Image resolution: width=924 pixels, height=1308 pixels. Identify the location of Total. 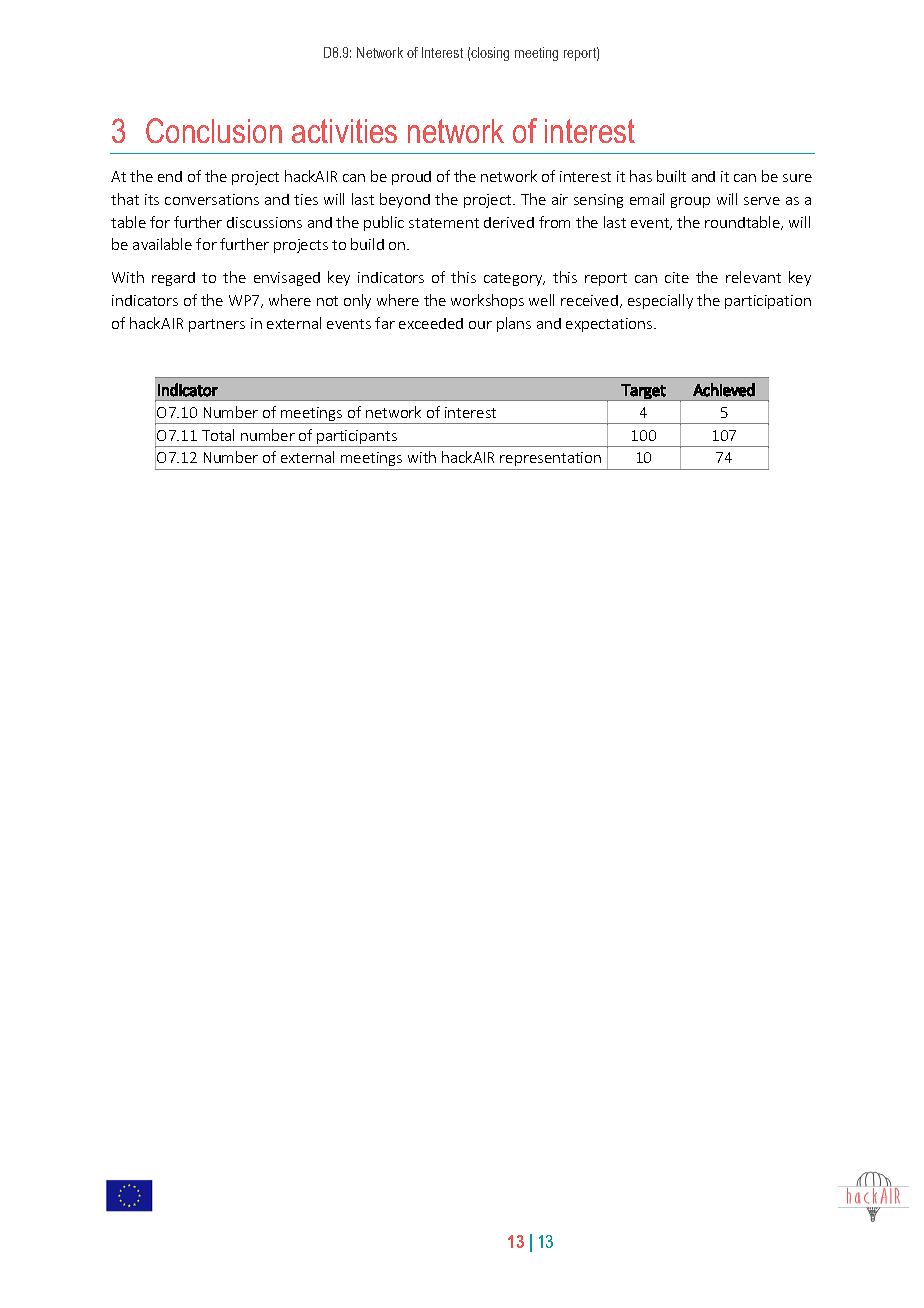
(218, 435).
